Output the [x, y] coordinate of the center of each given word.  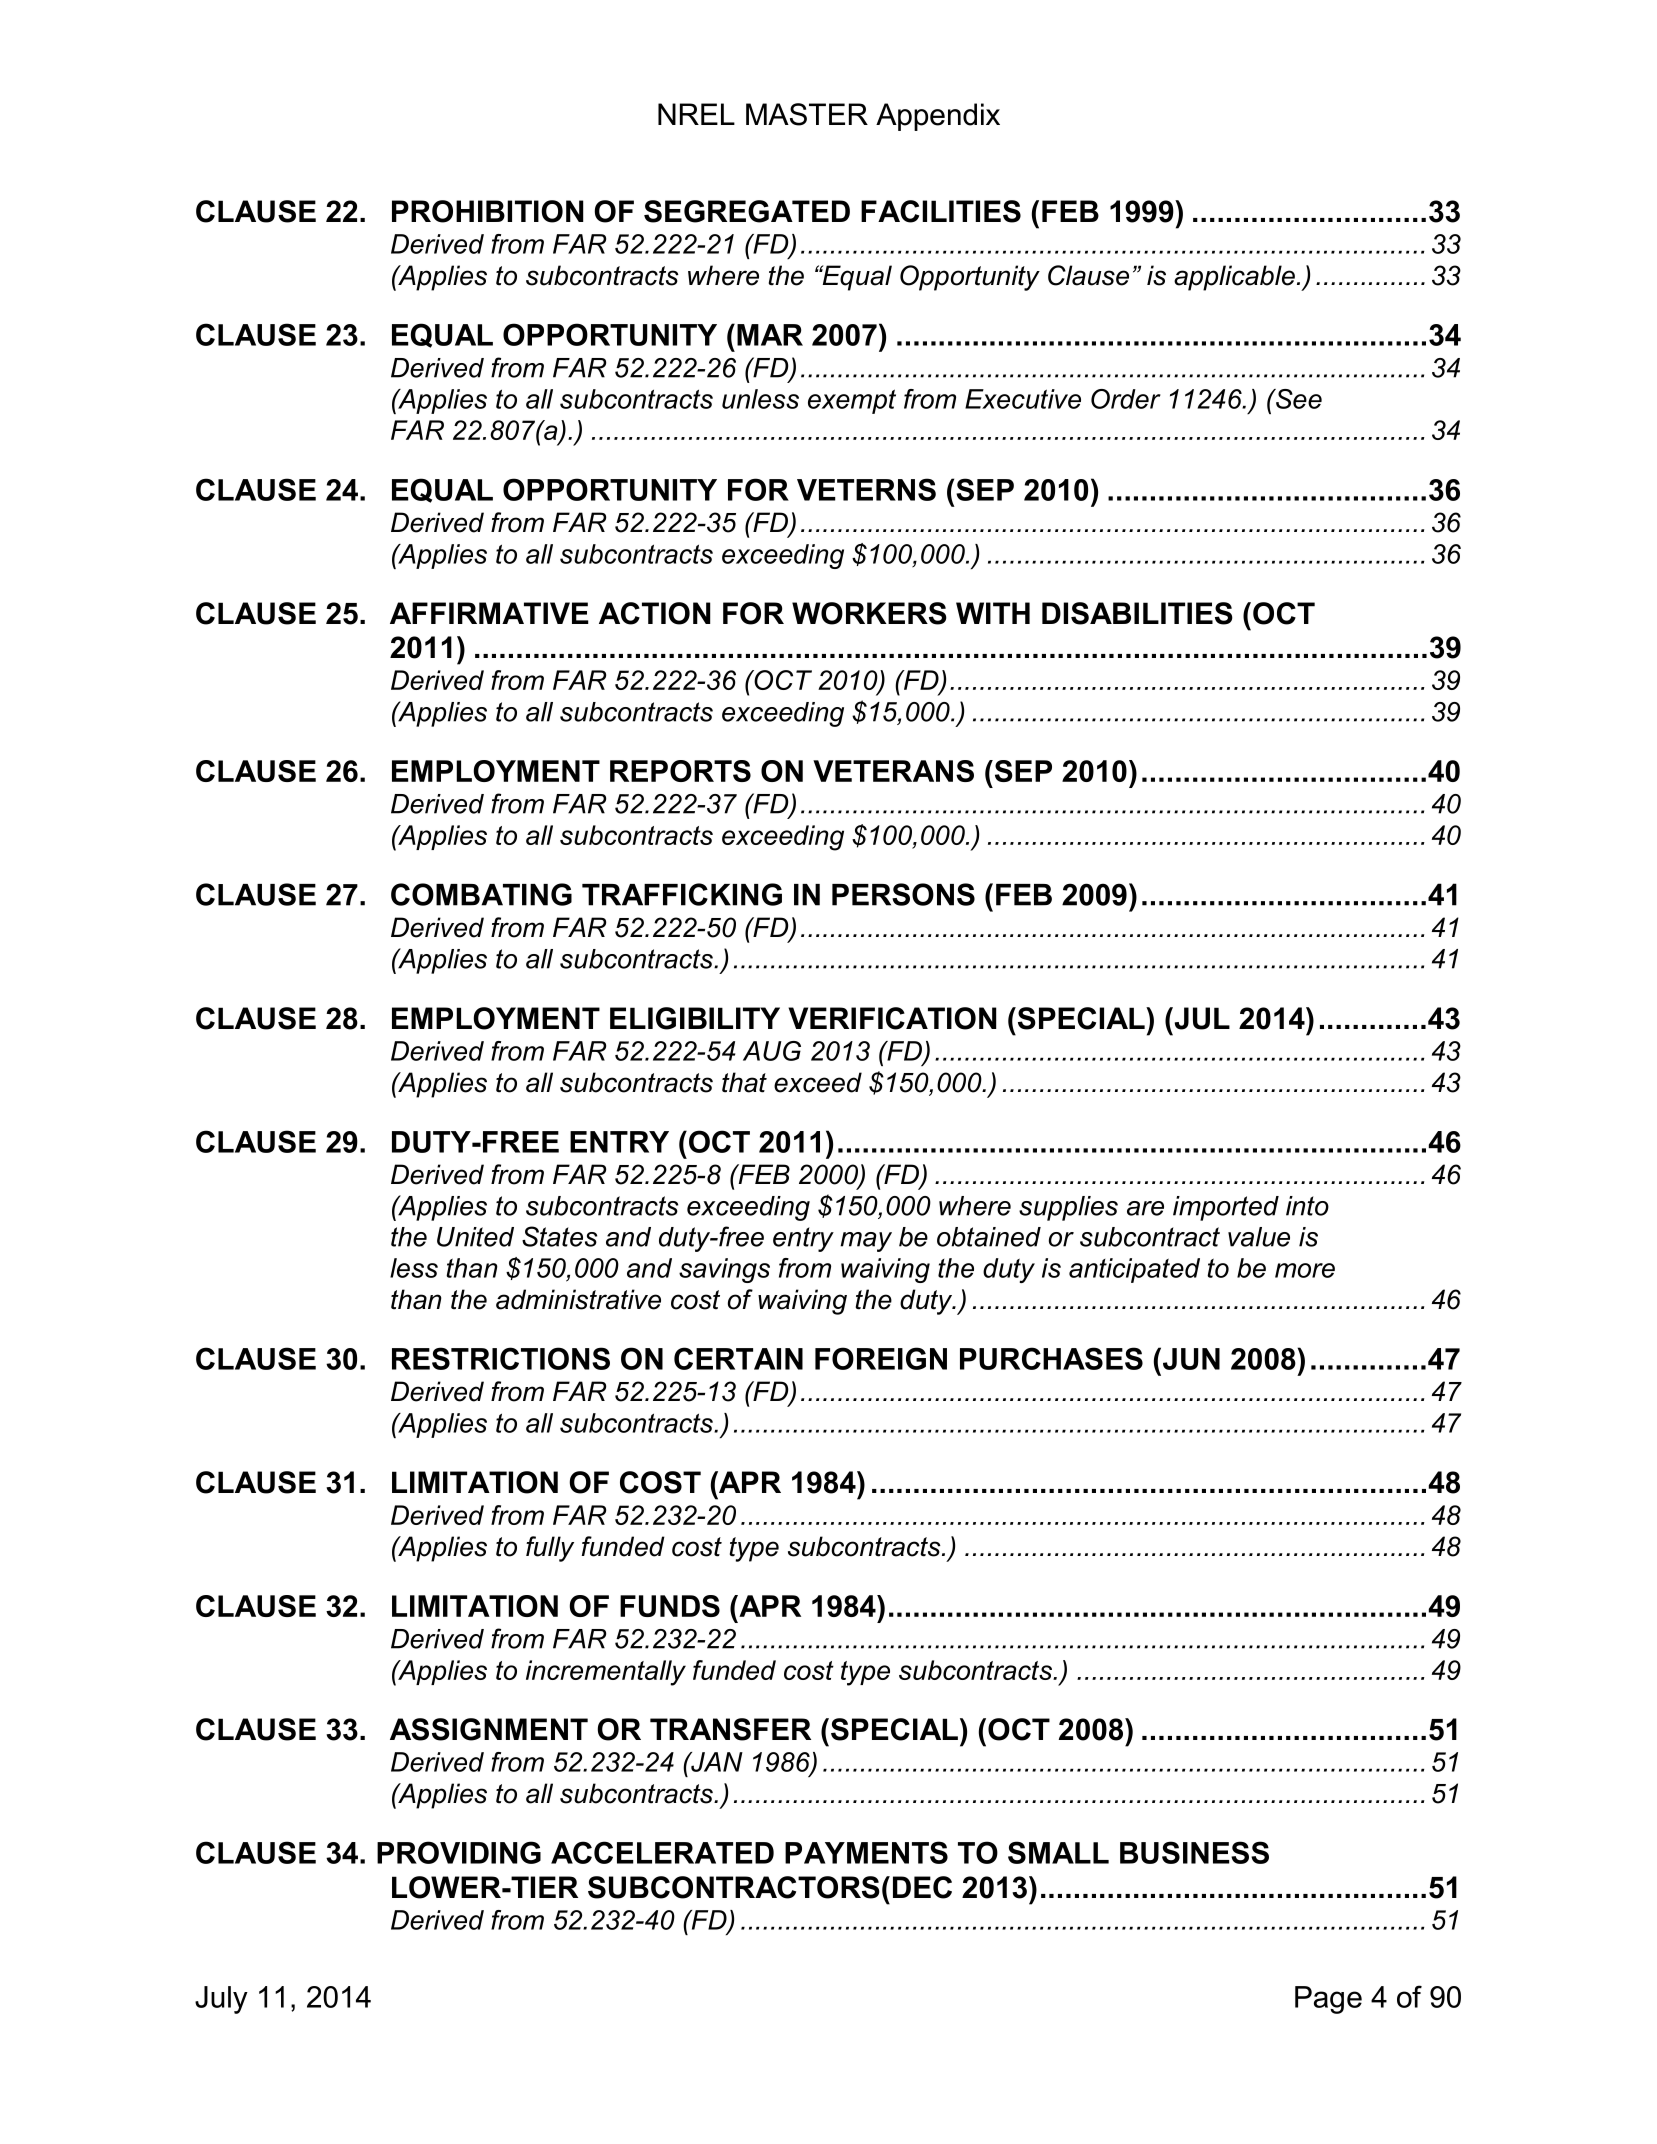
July [221, 2000]
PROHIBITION [488, 211]
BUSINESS [1194, 1852]
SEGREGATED [747, 211]
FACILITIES [941, 211]
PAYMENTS [866, 1852]
